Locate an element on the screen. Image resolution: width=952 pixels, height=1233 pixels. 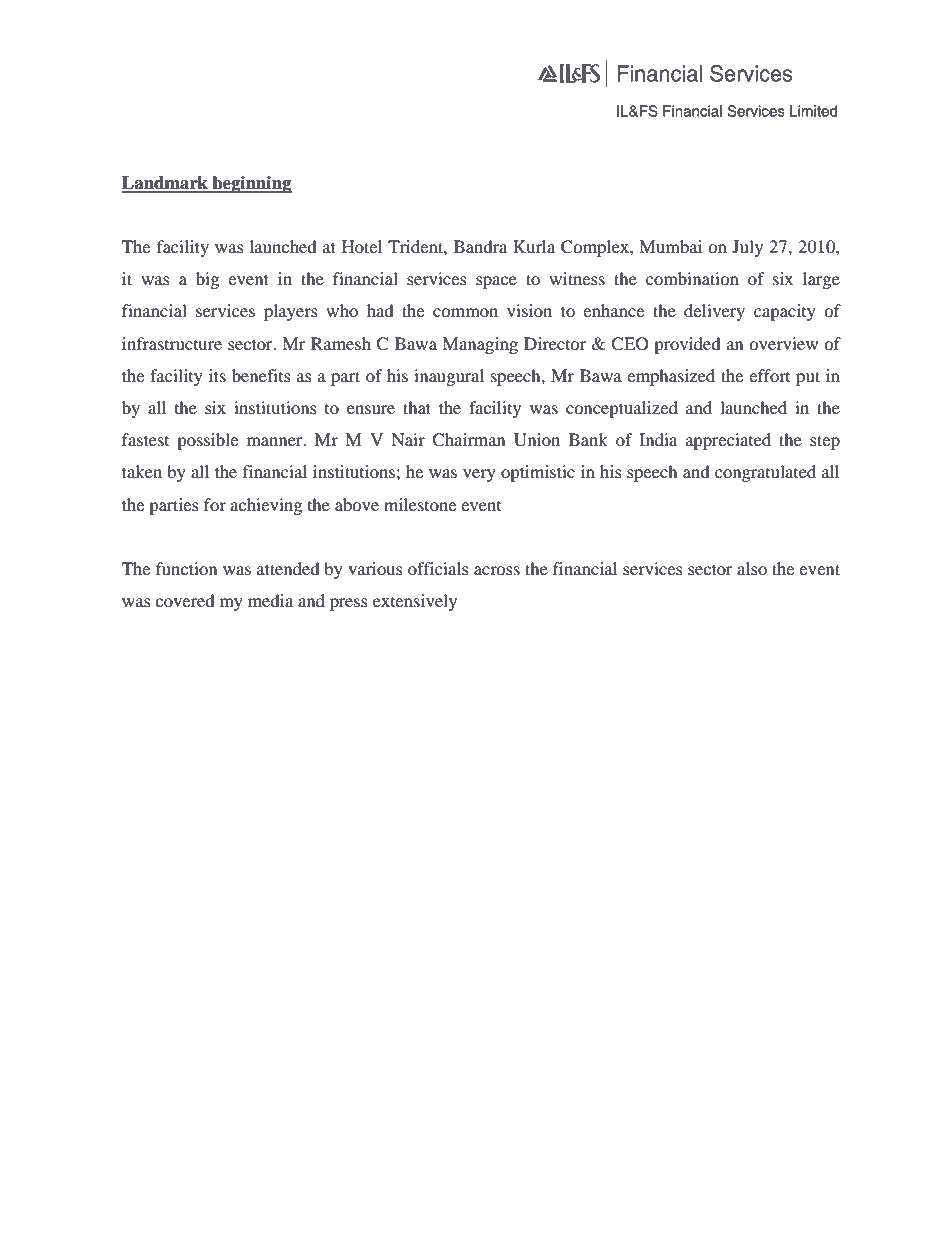
Bandra is located at coordinates (480, 246).
